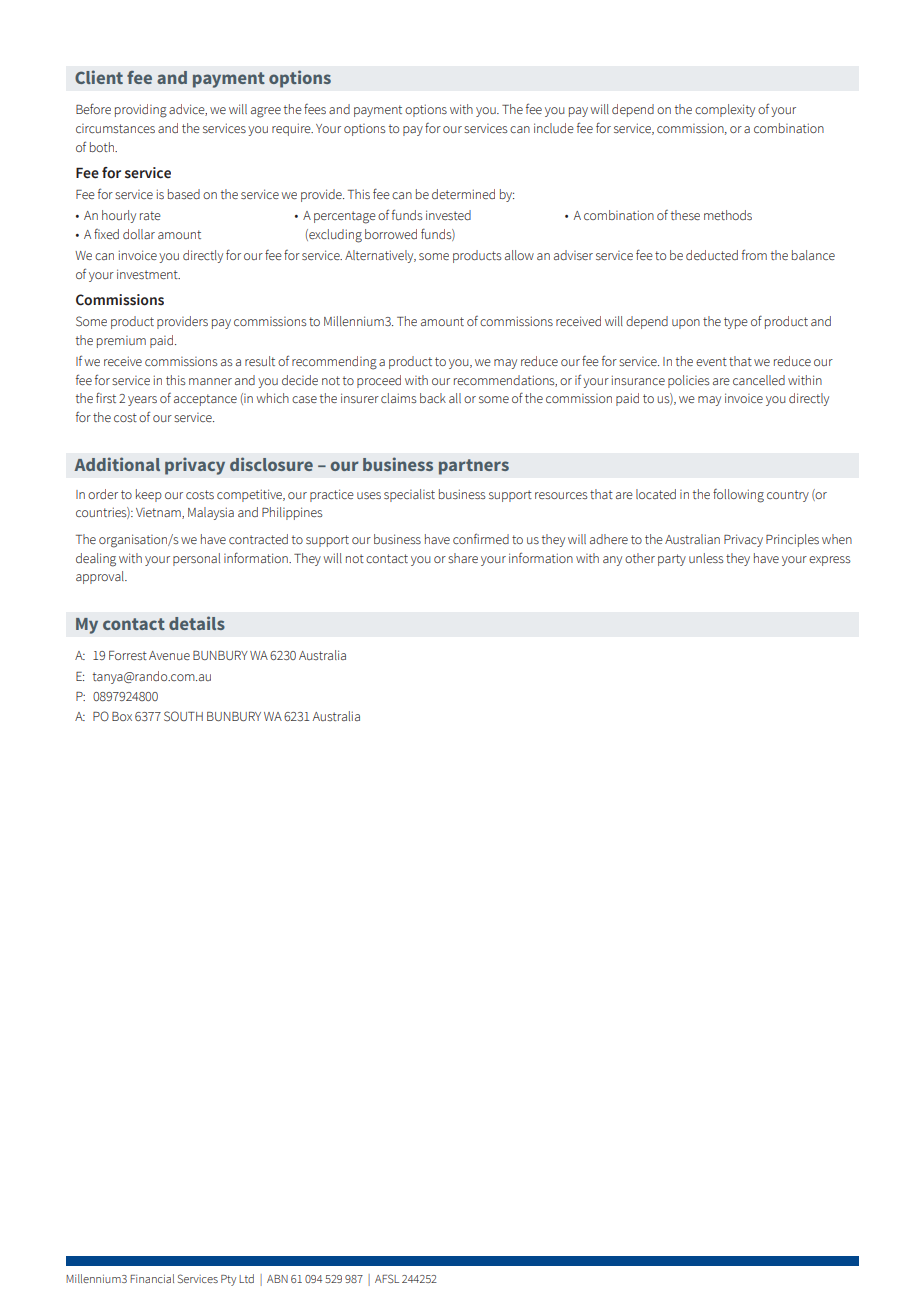  Describe the element at coordinates (725, 110) in the screenshot. I see `complexity` at that location.
